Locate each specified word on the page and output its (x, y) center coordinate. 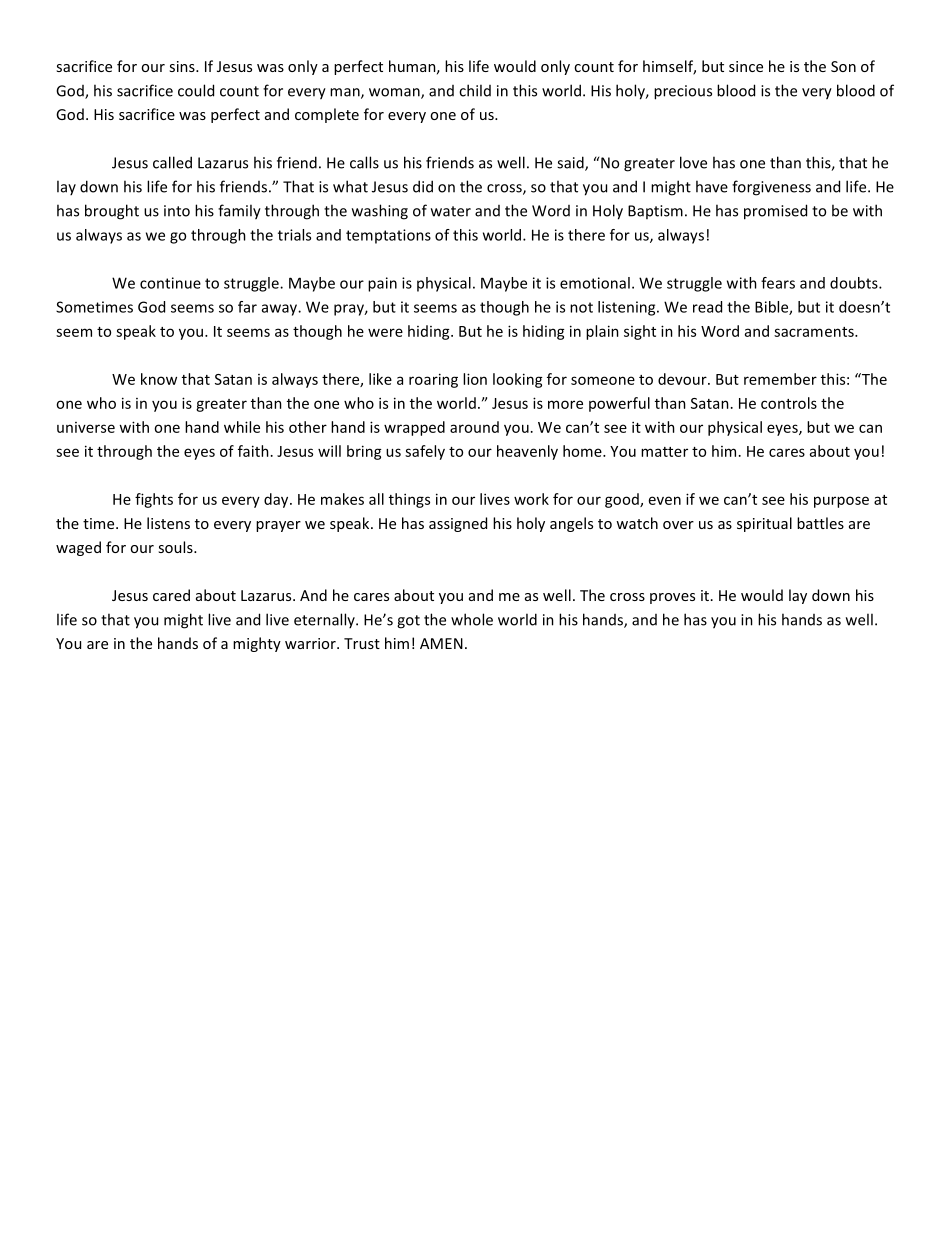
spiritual (764, 524)
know (159, 379)
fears (778, 283)
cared (171, 595)
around (474, 427)
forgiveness (771, 188)
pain (382, 284)
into (177, 211)
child (475, 90)
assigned (458, 524)
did (423, 186)
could (196, 90)
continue (170, 283)
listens (168, 523)
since (746, 66)
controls (789, 403)
